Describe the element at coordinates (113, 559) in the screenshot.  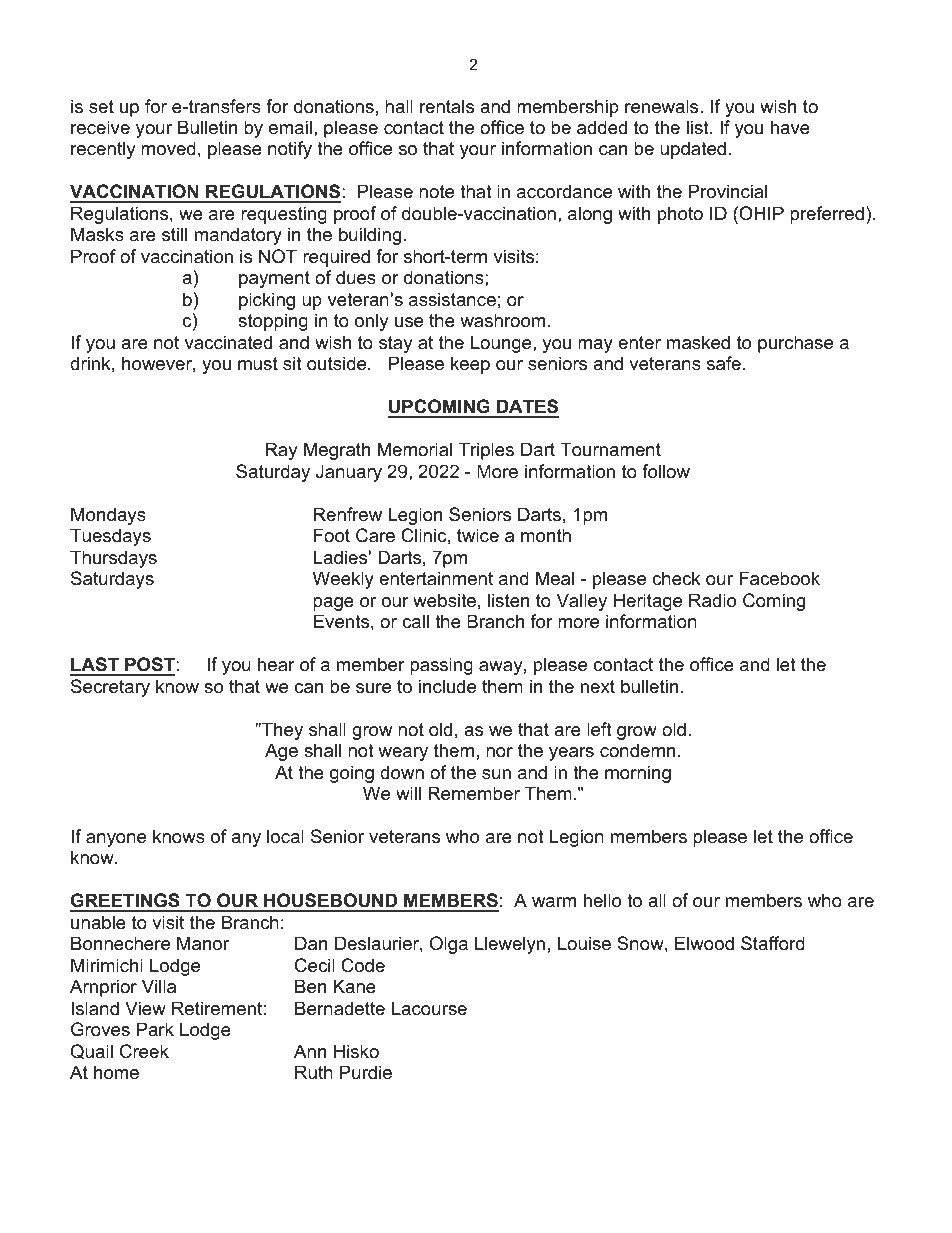
I see `Thursdays` at that location.
